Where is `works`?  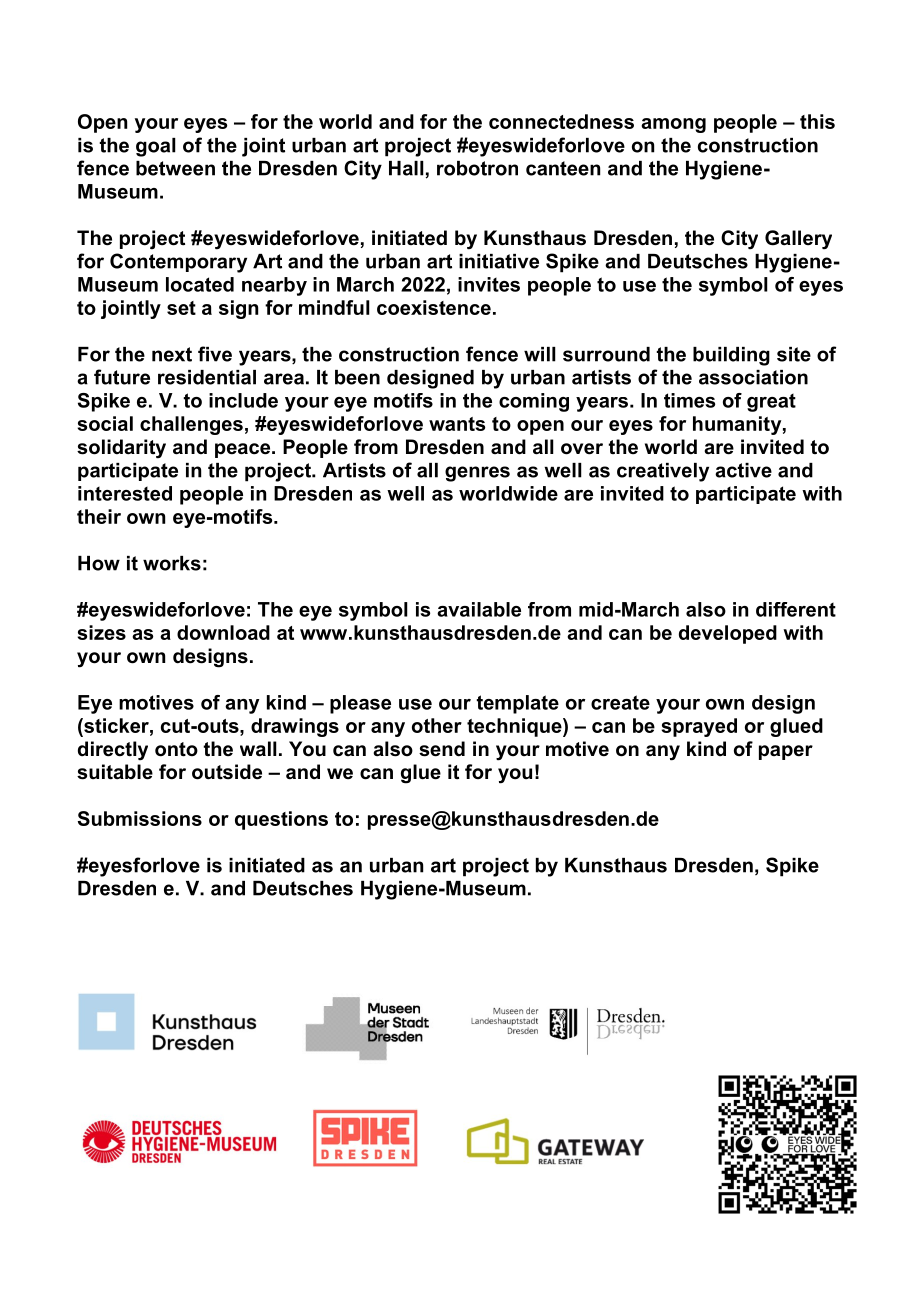 works is located at coordinates (172, 563).
